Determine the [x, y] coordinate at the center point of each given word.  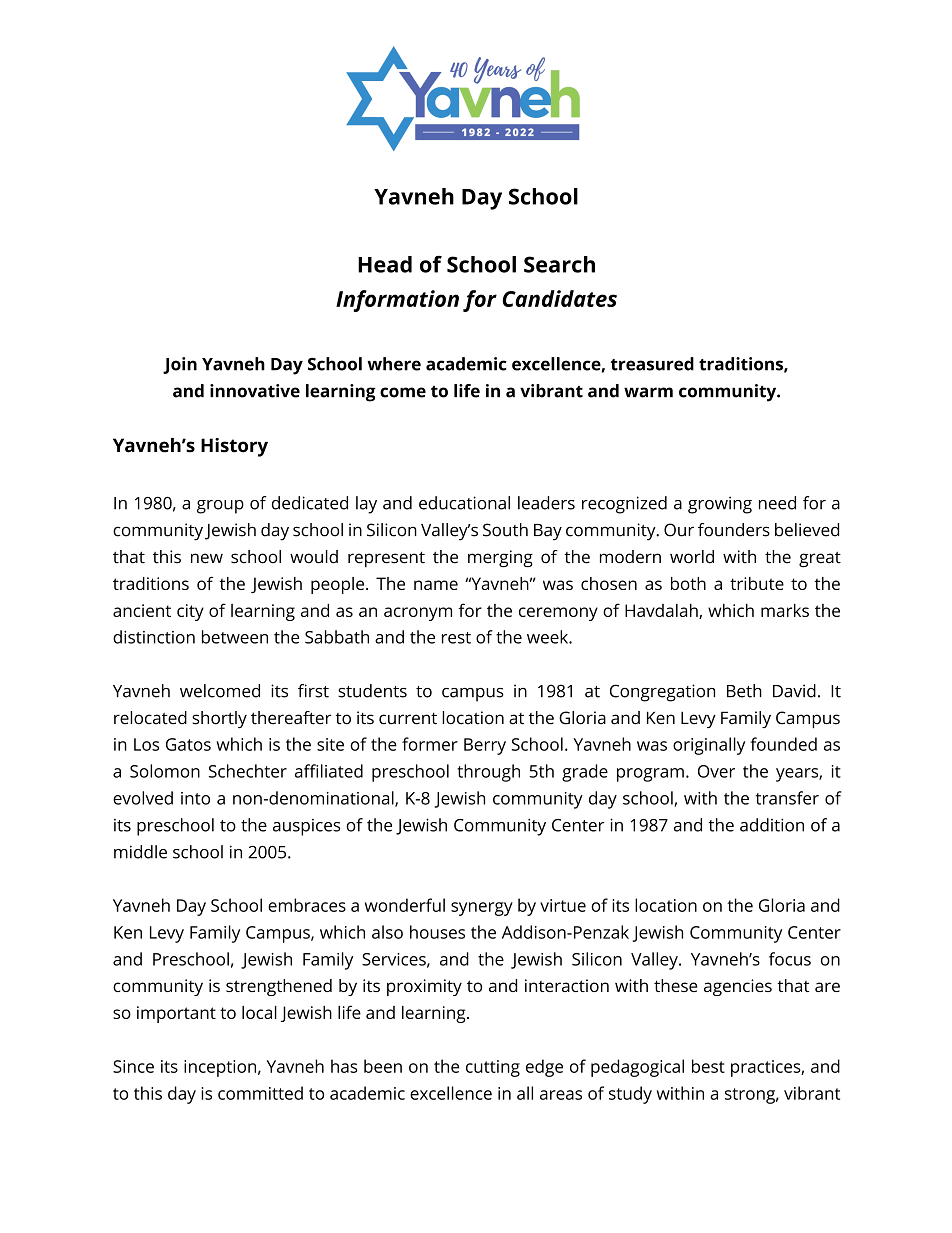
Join [180, 365]
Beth [744, 691]
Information [397, 301]
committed [260, 1093]
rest [456, 638]
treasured [652, 364]
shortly [219, 719]
